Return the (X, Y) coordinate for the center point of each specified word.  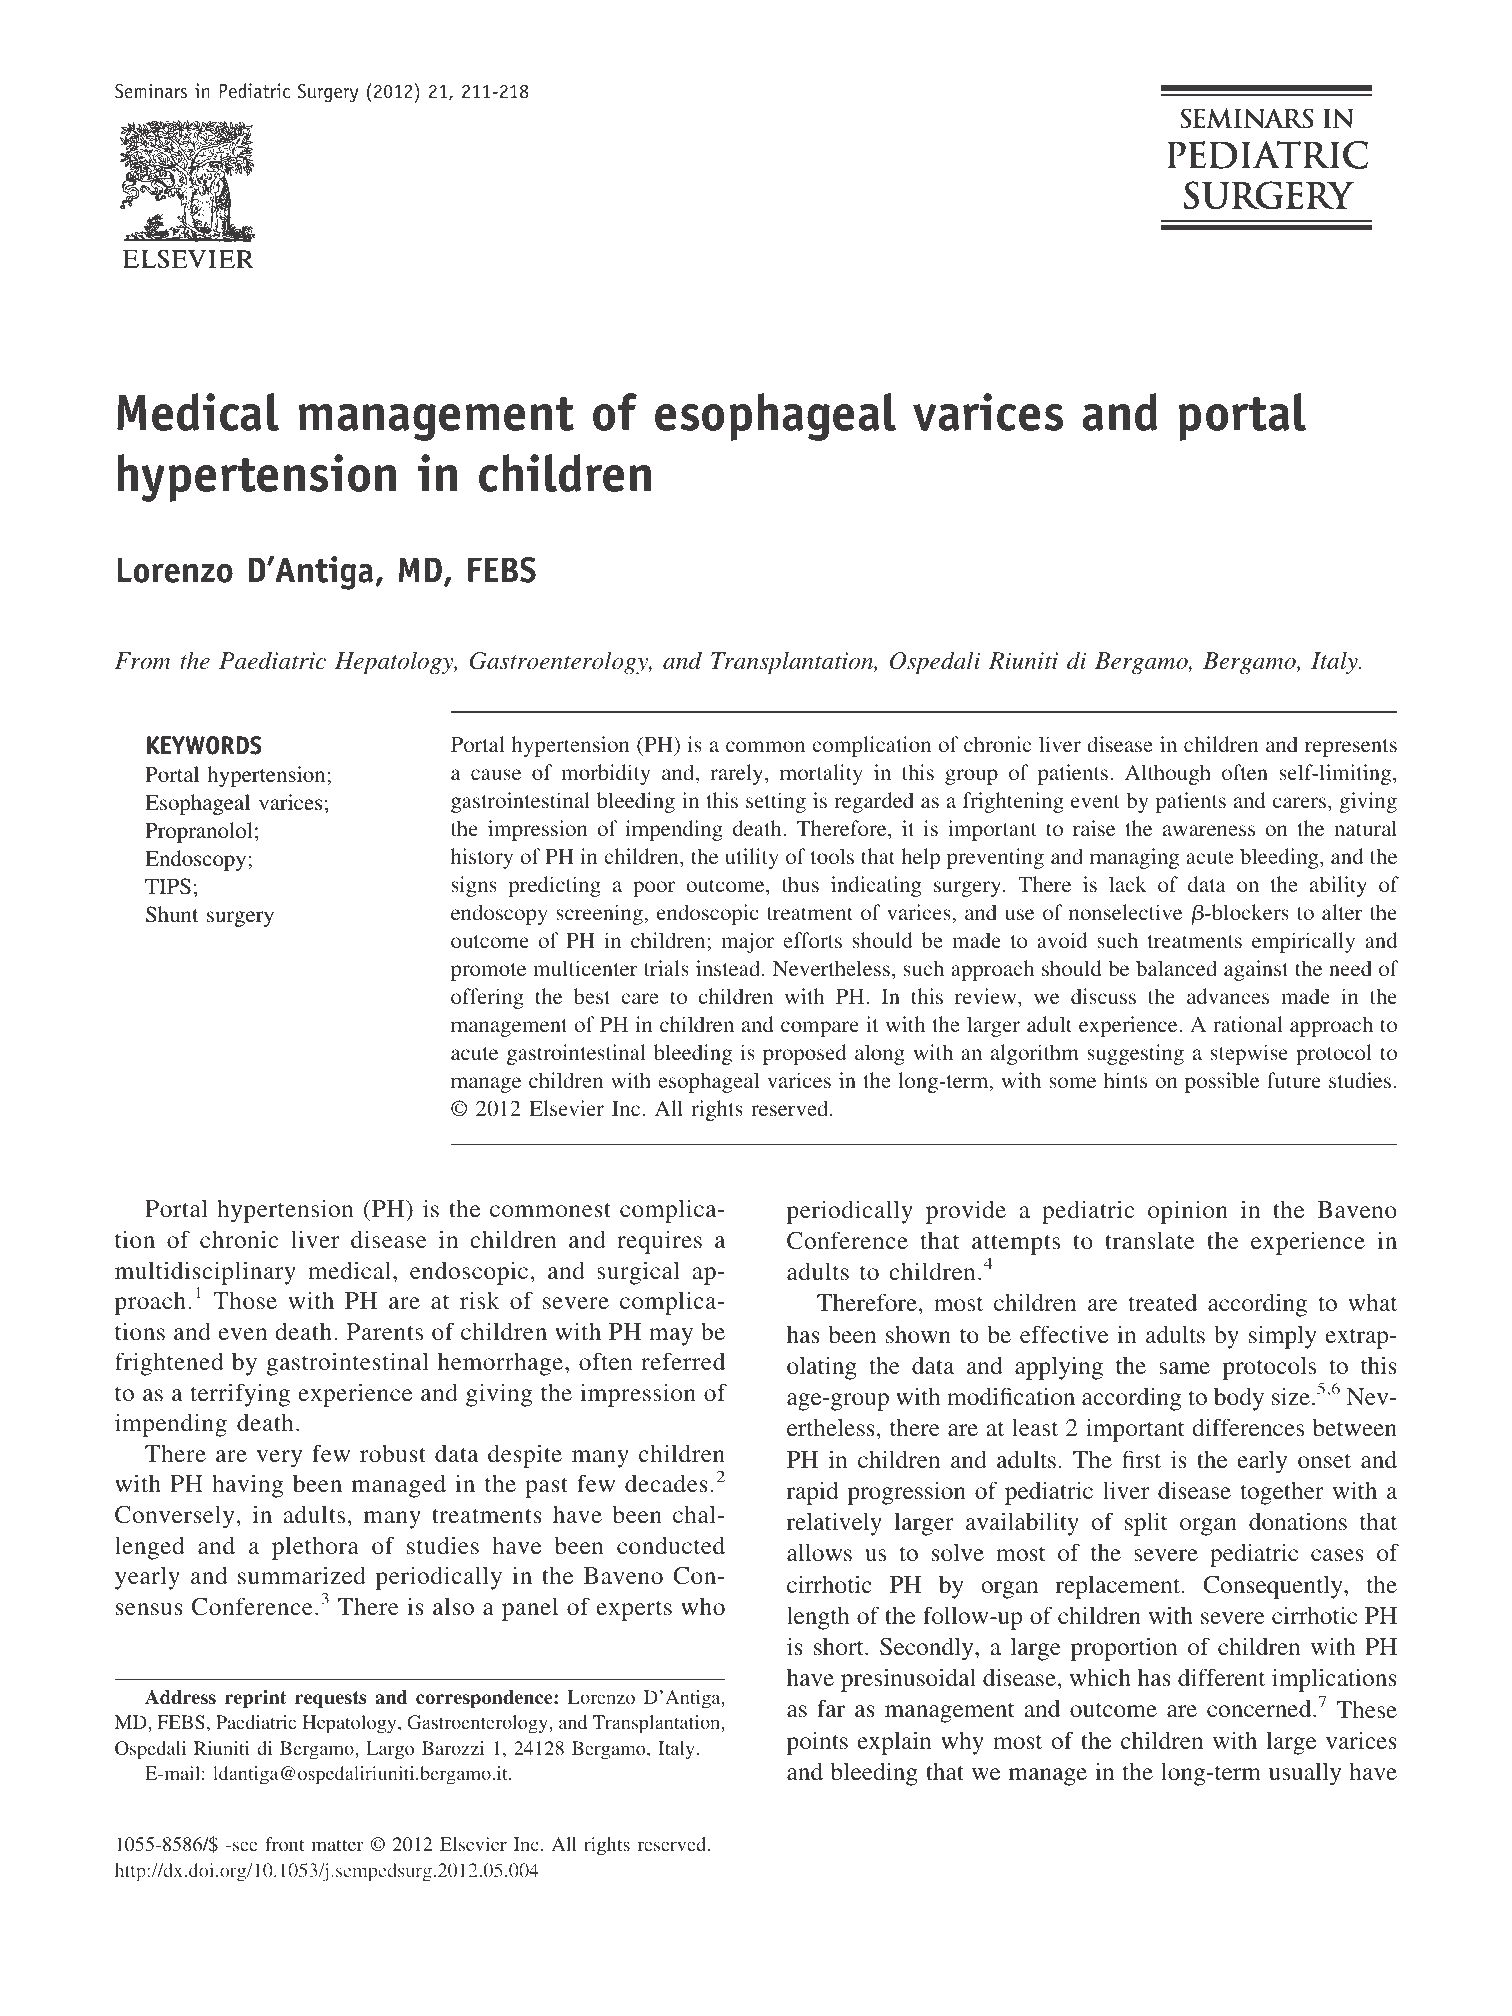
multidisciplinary (205, 1273)
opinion (1188, 1212)
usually (1305, 1774)
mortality (821, 774)
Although (1168, 774)
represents (1351, 748)
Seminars (151, 91)
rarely (738, 774)
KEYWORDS (204, 745)
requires (659, 1242)
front (284, 1844)
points (817, 1743)
